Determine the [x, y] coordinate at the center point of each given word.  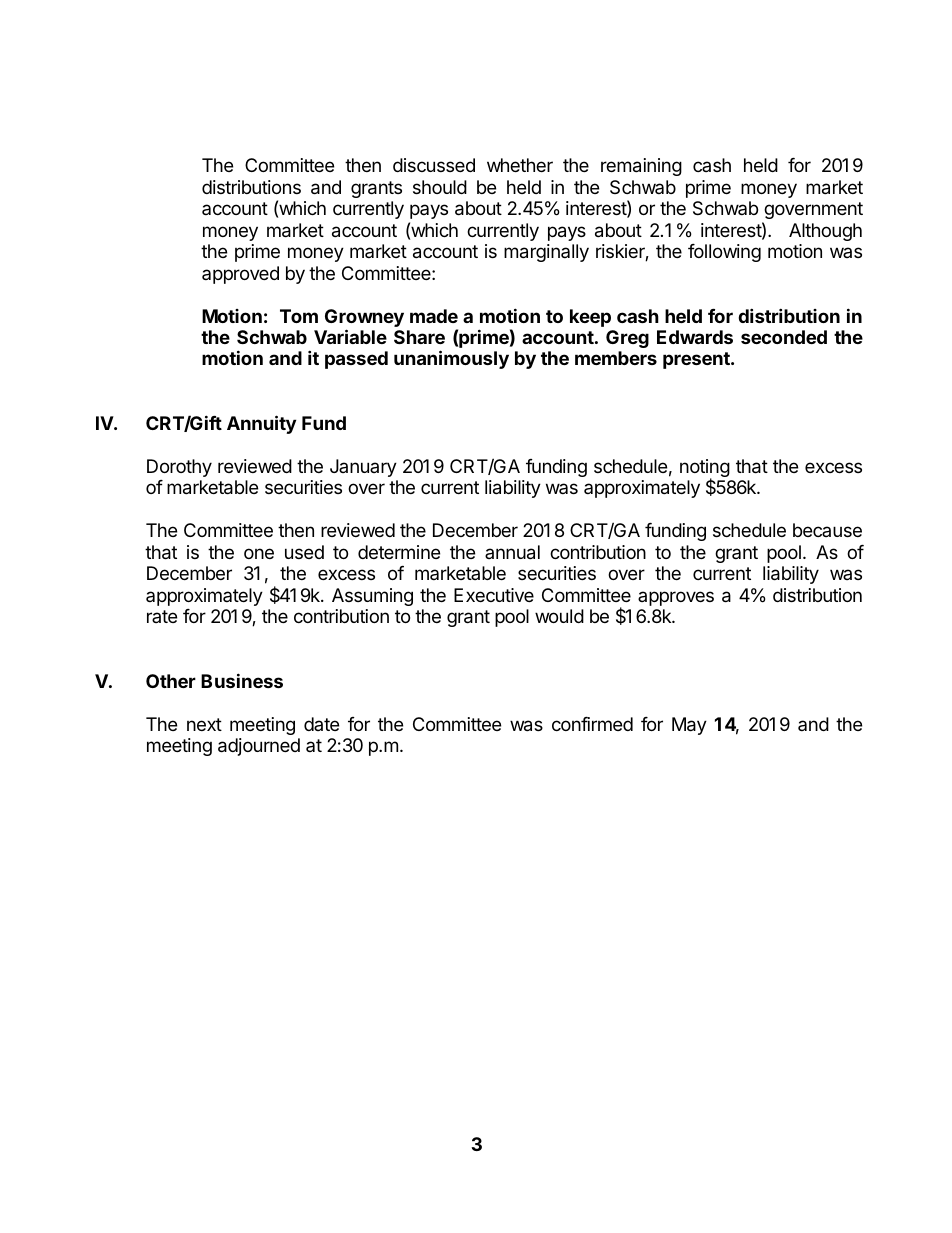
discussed [434, 165]
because [827, 530]
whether [520, 165]
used [304, 552]
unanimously [451, 359]
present [697, 360]
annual [512, 552]
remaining [641, 167]
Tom [299, 316]
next [204, 724]
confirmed [592, 724]
